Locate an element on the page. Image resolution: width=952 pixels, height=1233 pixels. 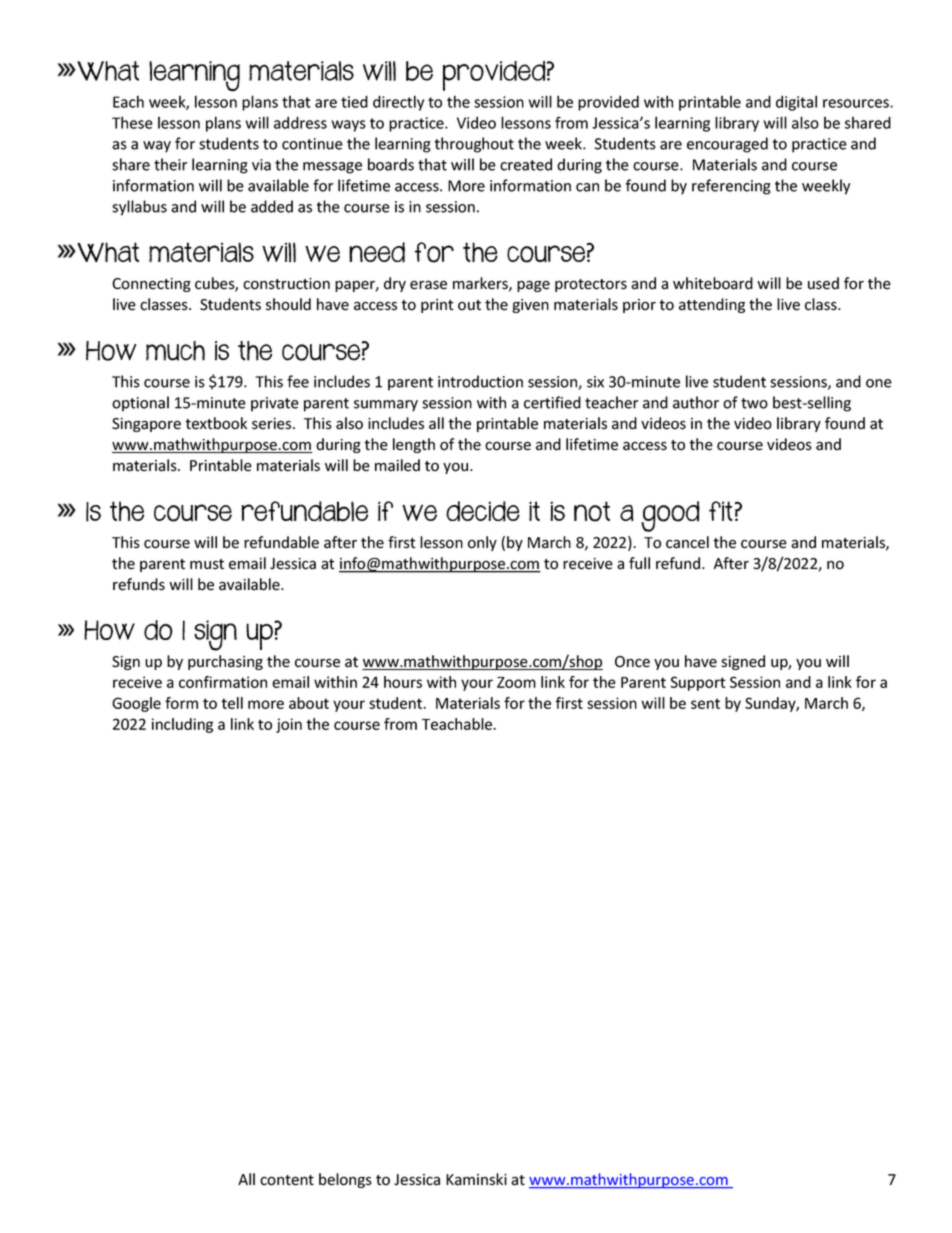
content is located at coordinates (287, 1180).
